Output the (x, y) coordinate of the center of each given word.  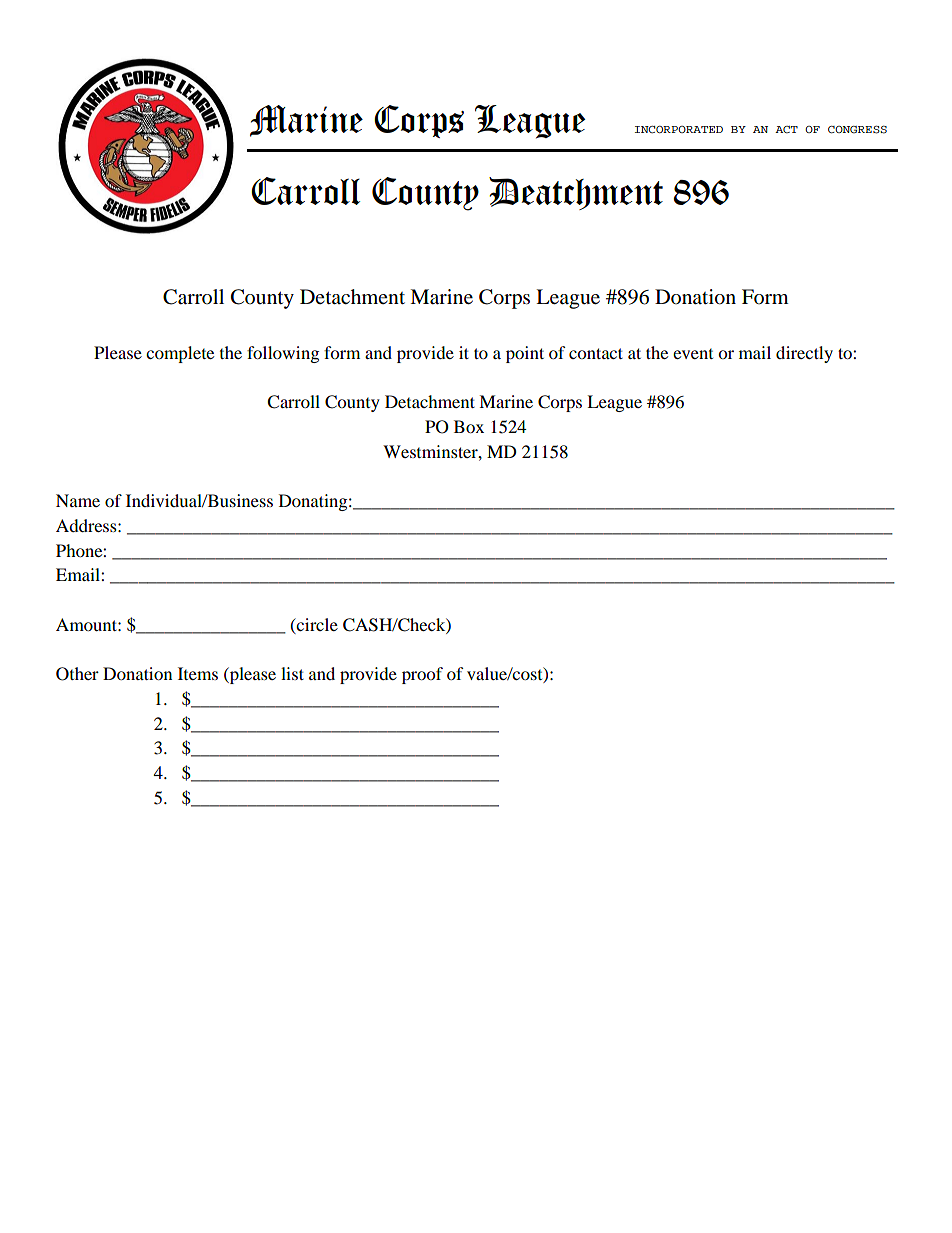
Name (78, 500)
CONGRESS (857, 129)
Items (198, 673)
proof (422, 675)
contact (596, 353)
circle (316, 624)
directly (804, 354)
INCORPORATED (679, 129)
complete (180, 354)
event (693, 354)
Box (469, 426)
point (525, 354)
